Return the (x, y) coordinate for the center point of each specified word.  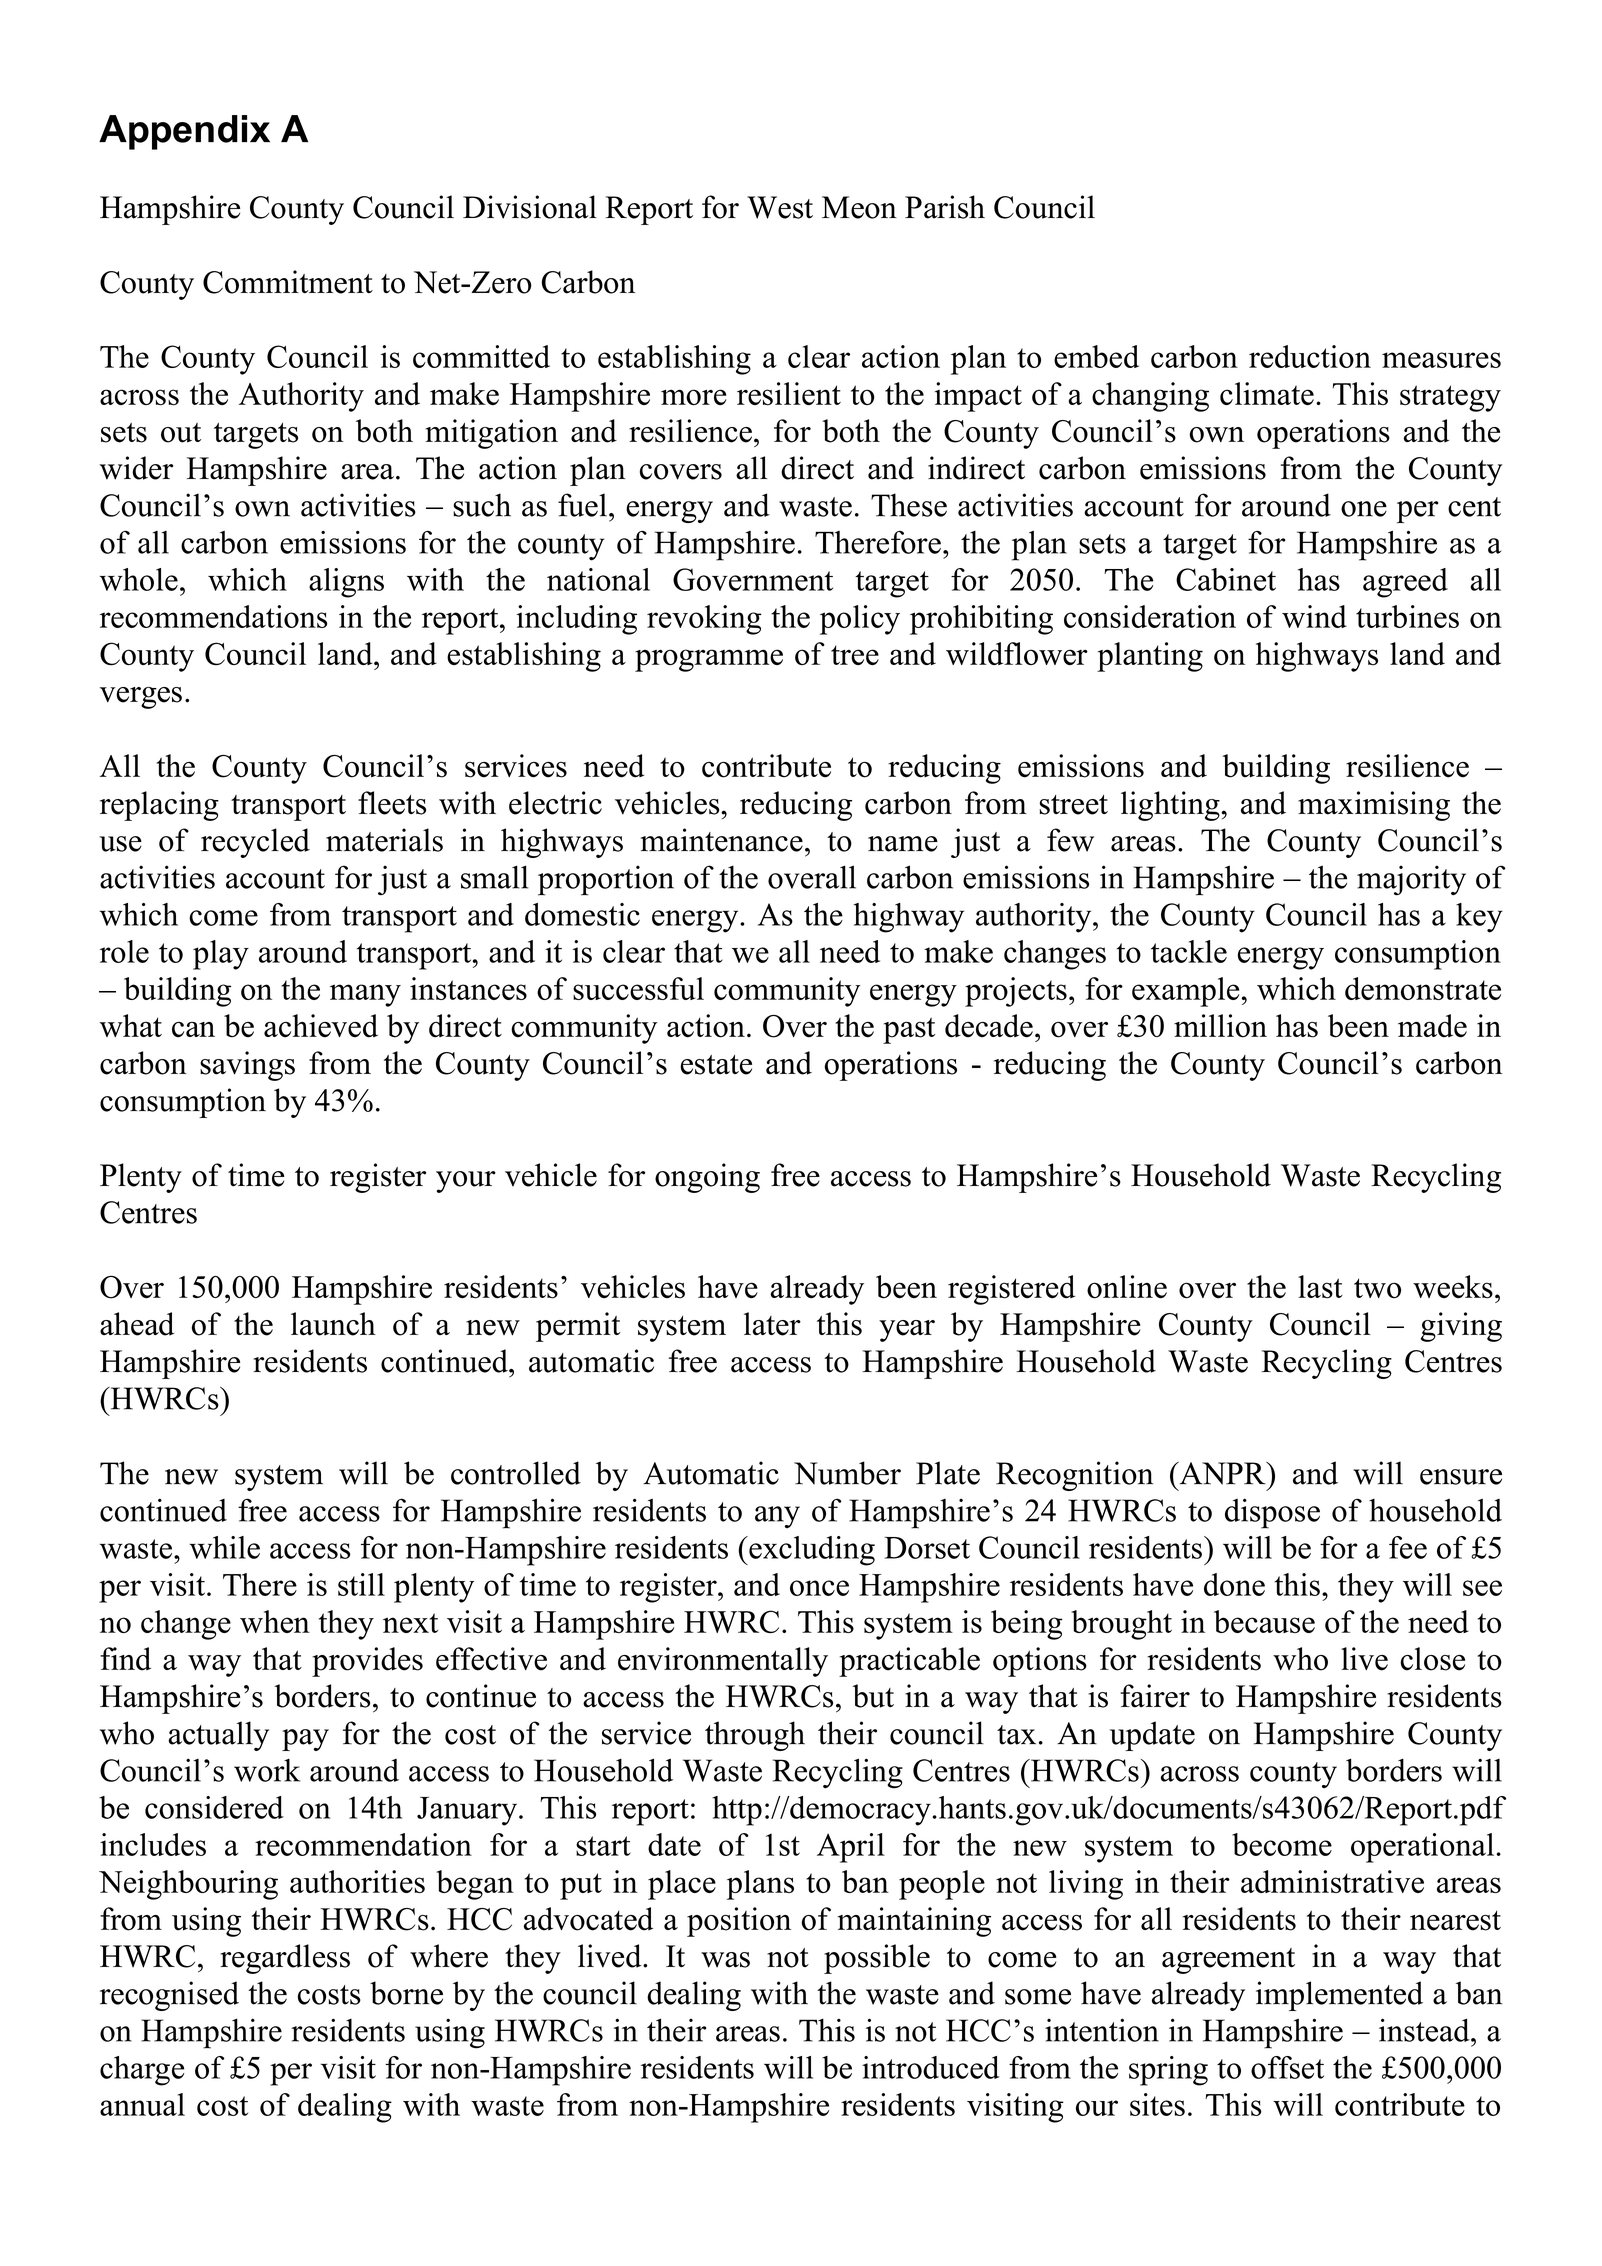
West (780, 207)
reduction (1310, 356)
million (1220, 1026)
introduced (930, 2067)
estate (716, 1065)
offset (1287, 2067)
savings (247, 1066)
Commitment (288, 282)
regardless (285, 1959)
